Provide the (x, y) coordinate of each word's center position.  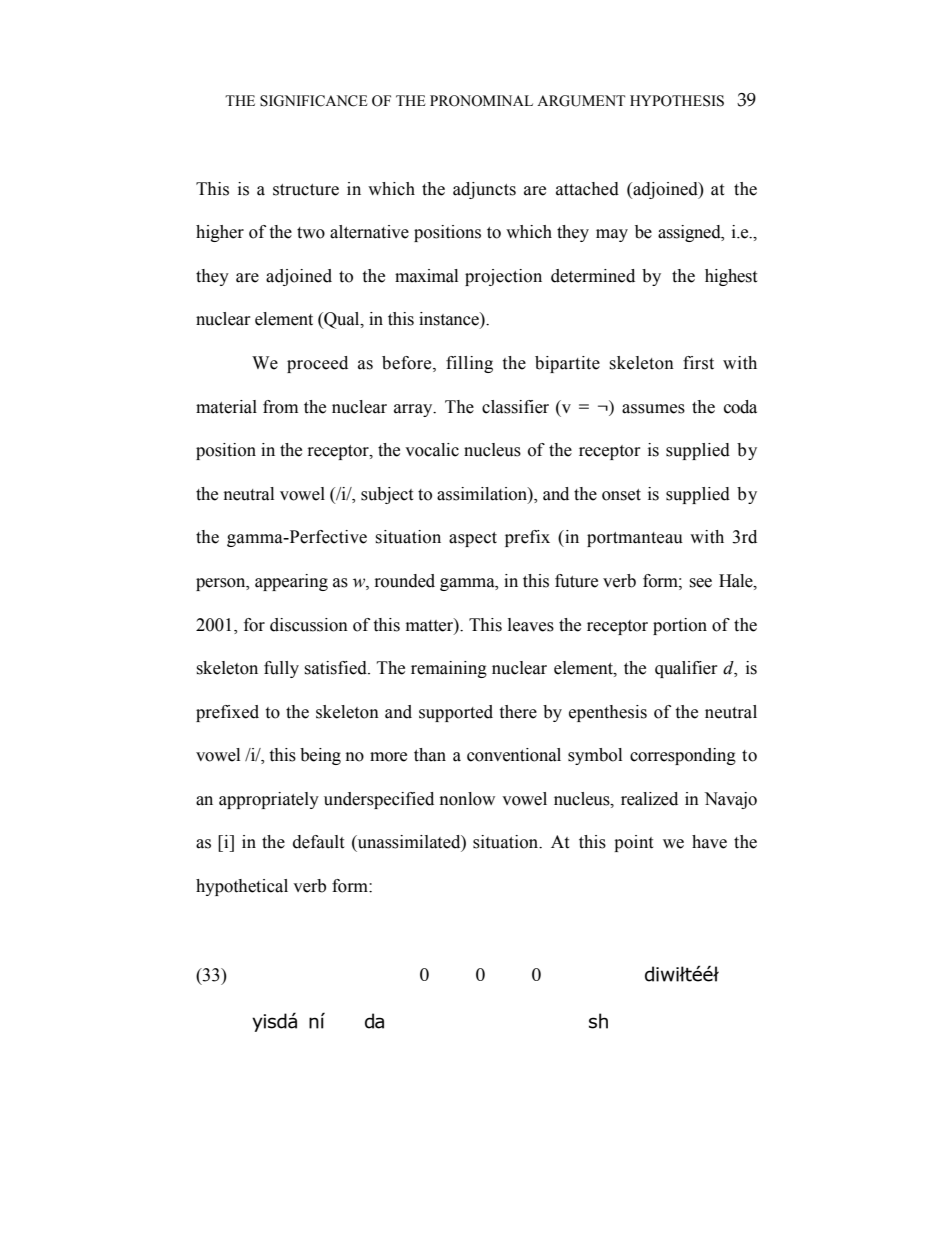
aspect (473, 539)
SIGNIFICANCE (314, 101)
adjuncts (484, 190)
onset (621, 495)
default (318, 842)
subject (387, 495)
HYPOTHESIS (677, 101)
